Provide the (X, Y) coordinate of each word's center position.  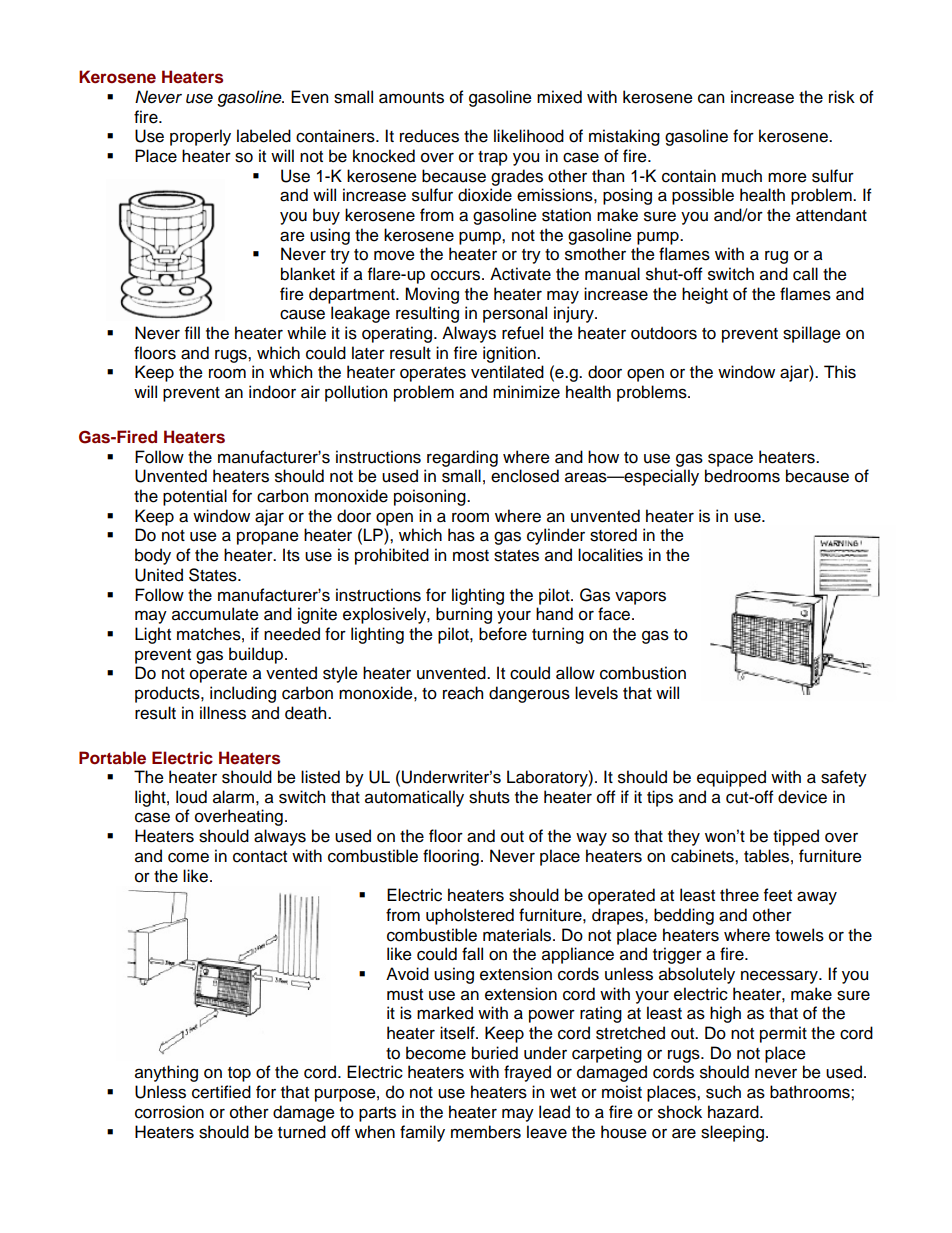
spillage (812, 334)
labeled (264, 136)
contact (260, 857)
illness (223, 713)
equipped (731, 778)
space (730, 460)
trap (493, 158)
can (711, 98)
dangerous (529, 694)
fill (192, 332)
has (461, 535)
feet (778, 895)
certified (221, 1092)
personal (515, 314)
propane (268, 538)
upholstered (470, 916)
